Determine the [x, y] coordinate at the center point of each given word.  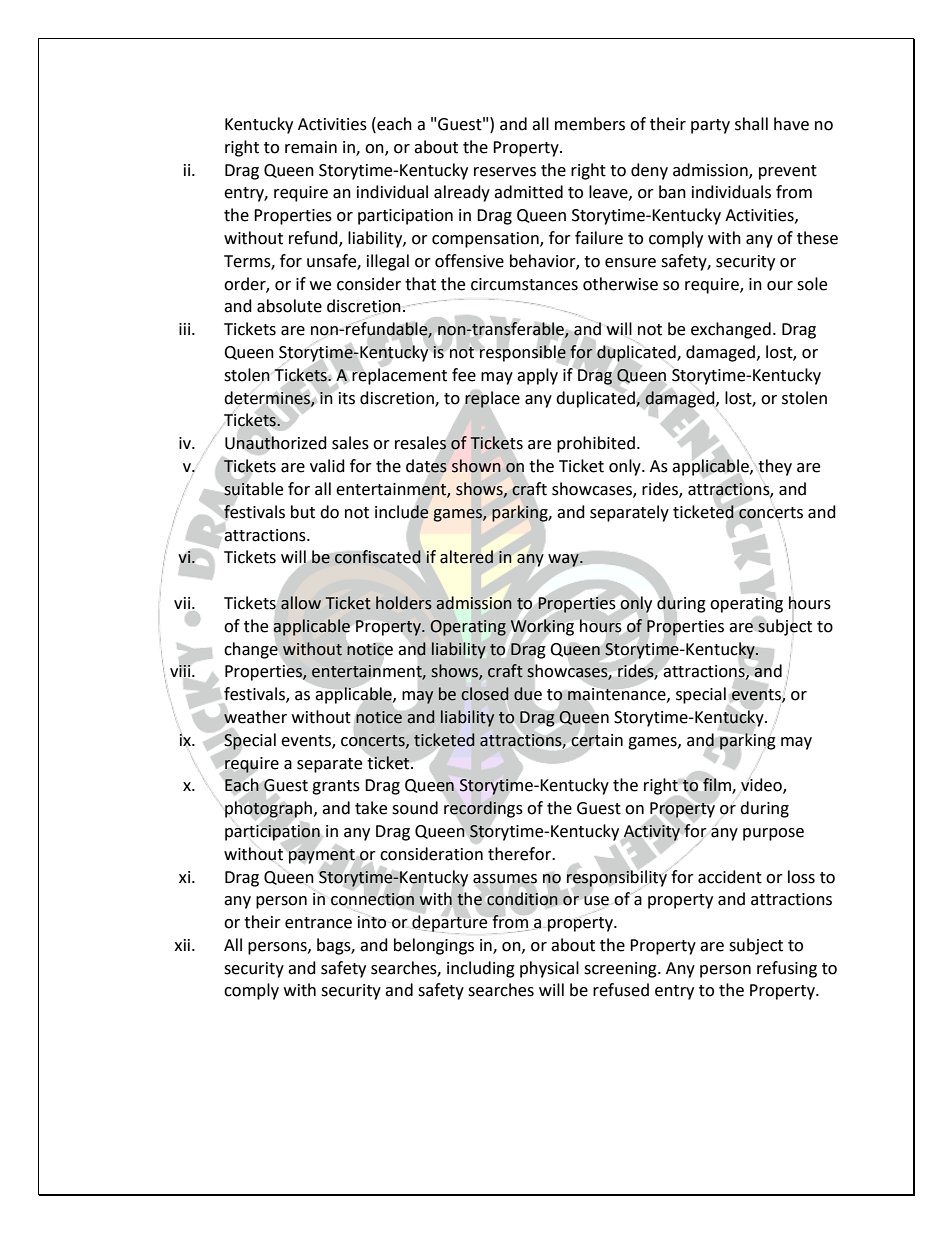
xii [183, 945]
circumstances [524, 284]
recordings [483, 809]
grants [336, 787]
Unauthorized [276, 443]
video [762, 785]
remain [311, 147]
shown [476, 466]
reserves [505, 172]
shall [751, 124]
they [774, 467]
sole [812, 284]
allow [301, 603]
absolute [289, 306]
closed [484, 694]
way [564, 560]
